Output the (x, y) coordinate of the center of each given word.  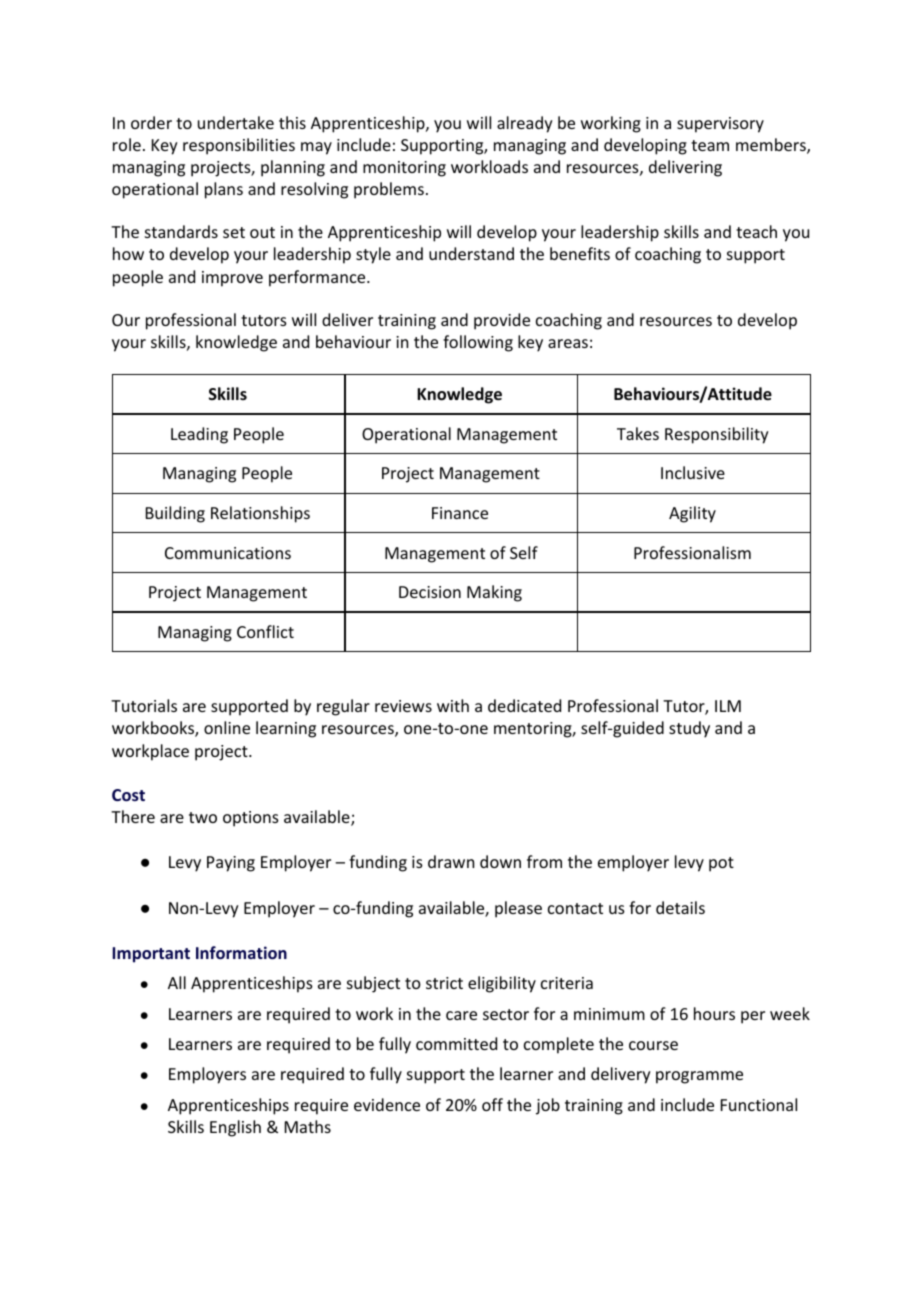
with (453, 705)
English (235, 1128)
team (710, 145)
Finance (460, 513)
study (689, 729)
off (492, 1104)
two (203, 817)
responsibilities (239, 146)
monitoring (404, 169)
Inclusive (693, 472)
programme (699, 1077)
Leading (199, 435)
